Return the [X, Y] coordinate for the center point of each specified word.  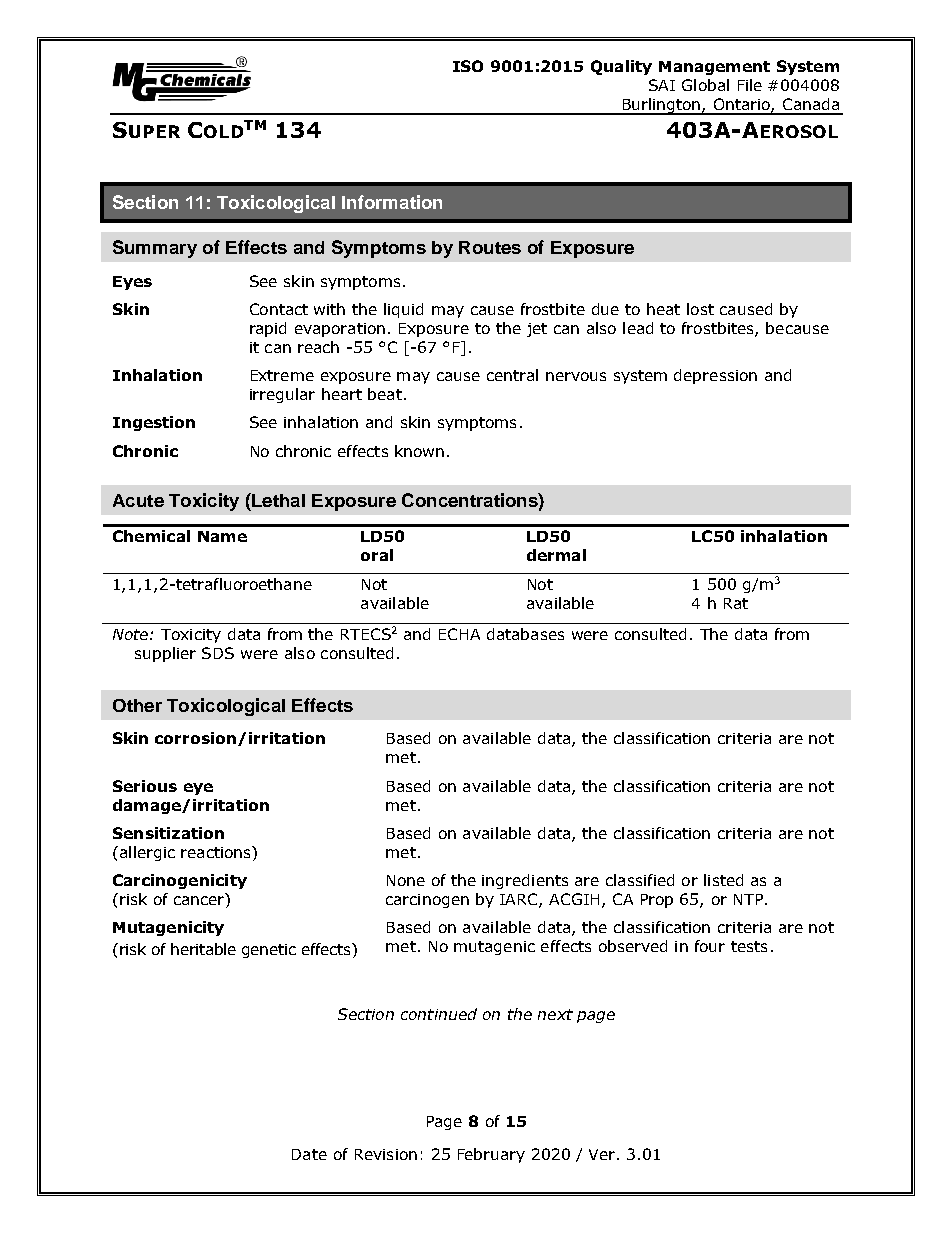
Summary [155, 249]
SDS [218, 653]
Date [309, 1154]
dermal [556, 555]
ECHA [459, 634]
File [750, 85]
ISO [468, 66]
